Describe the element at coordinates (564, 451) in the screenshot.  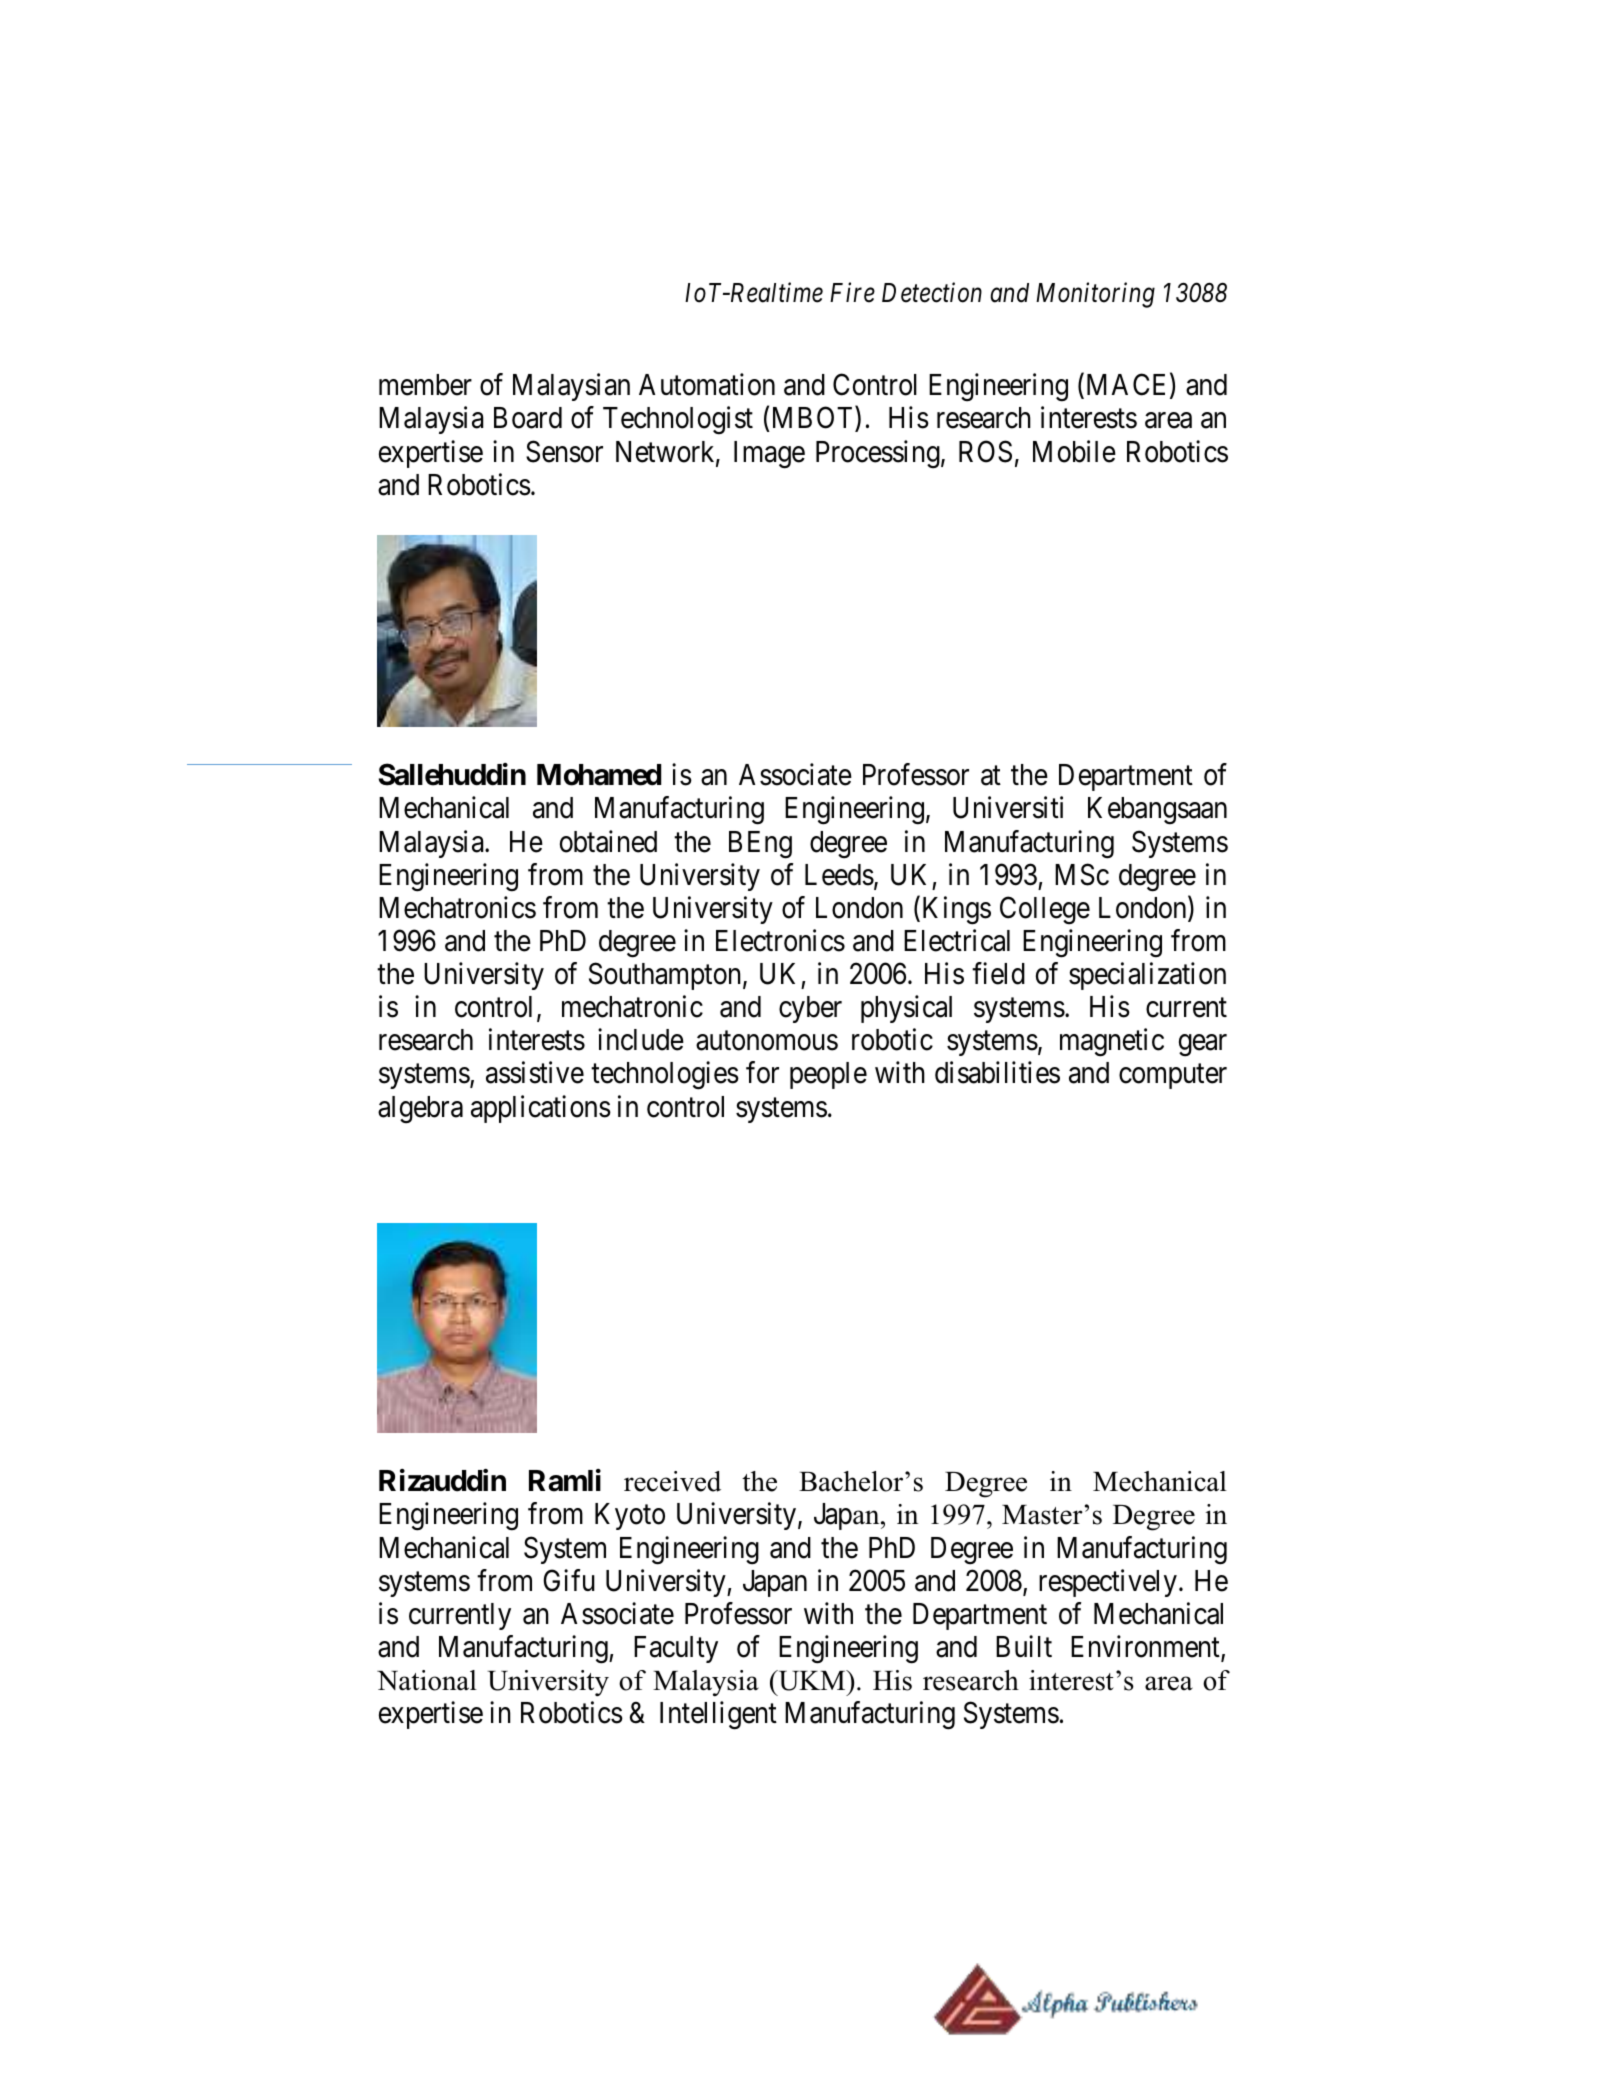
I see `Sensor` at that location.
